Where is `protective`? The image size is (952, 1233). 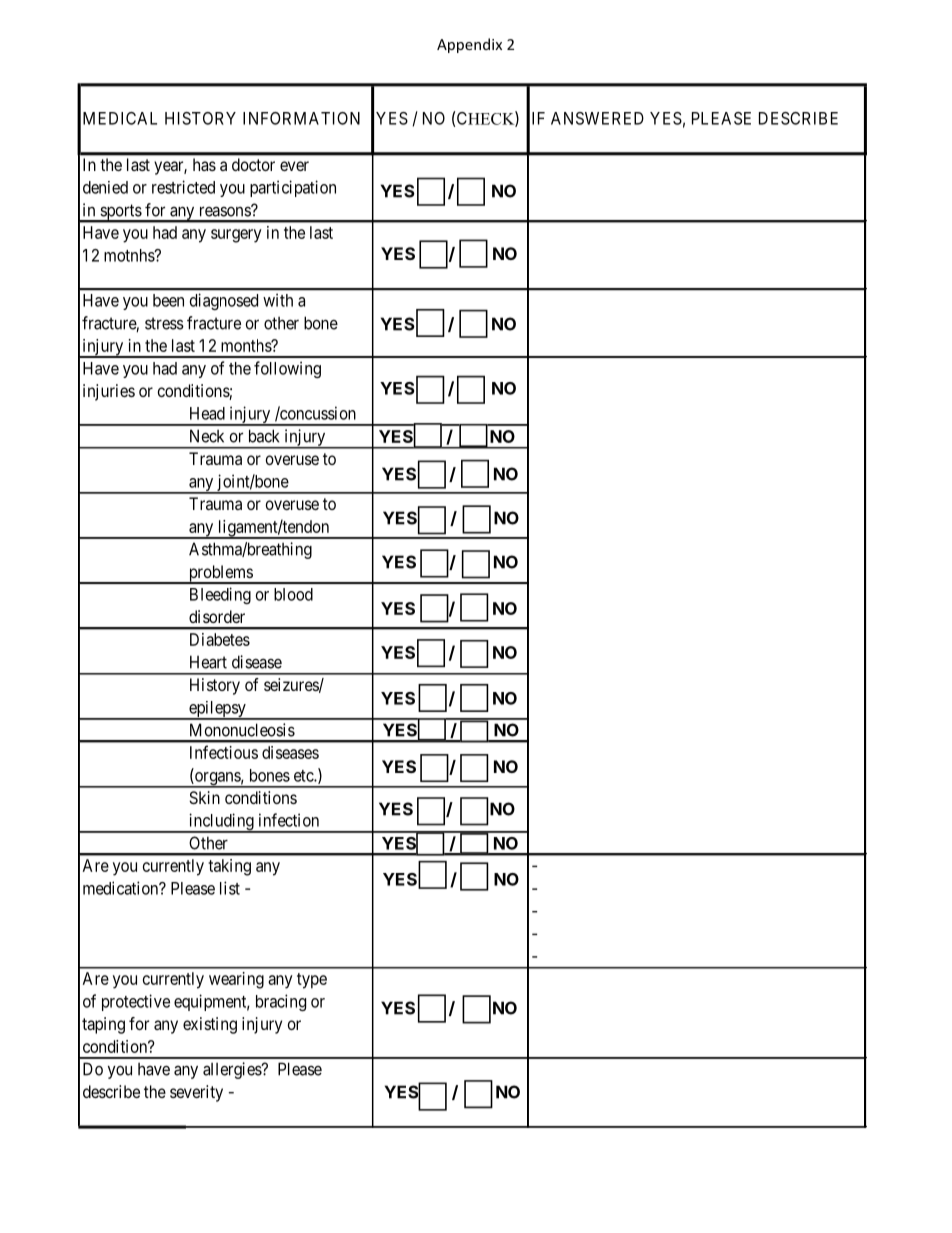 protective is located at coordinates (136, 1002).
